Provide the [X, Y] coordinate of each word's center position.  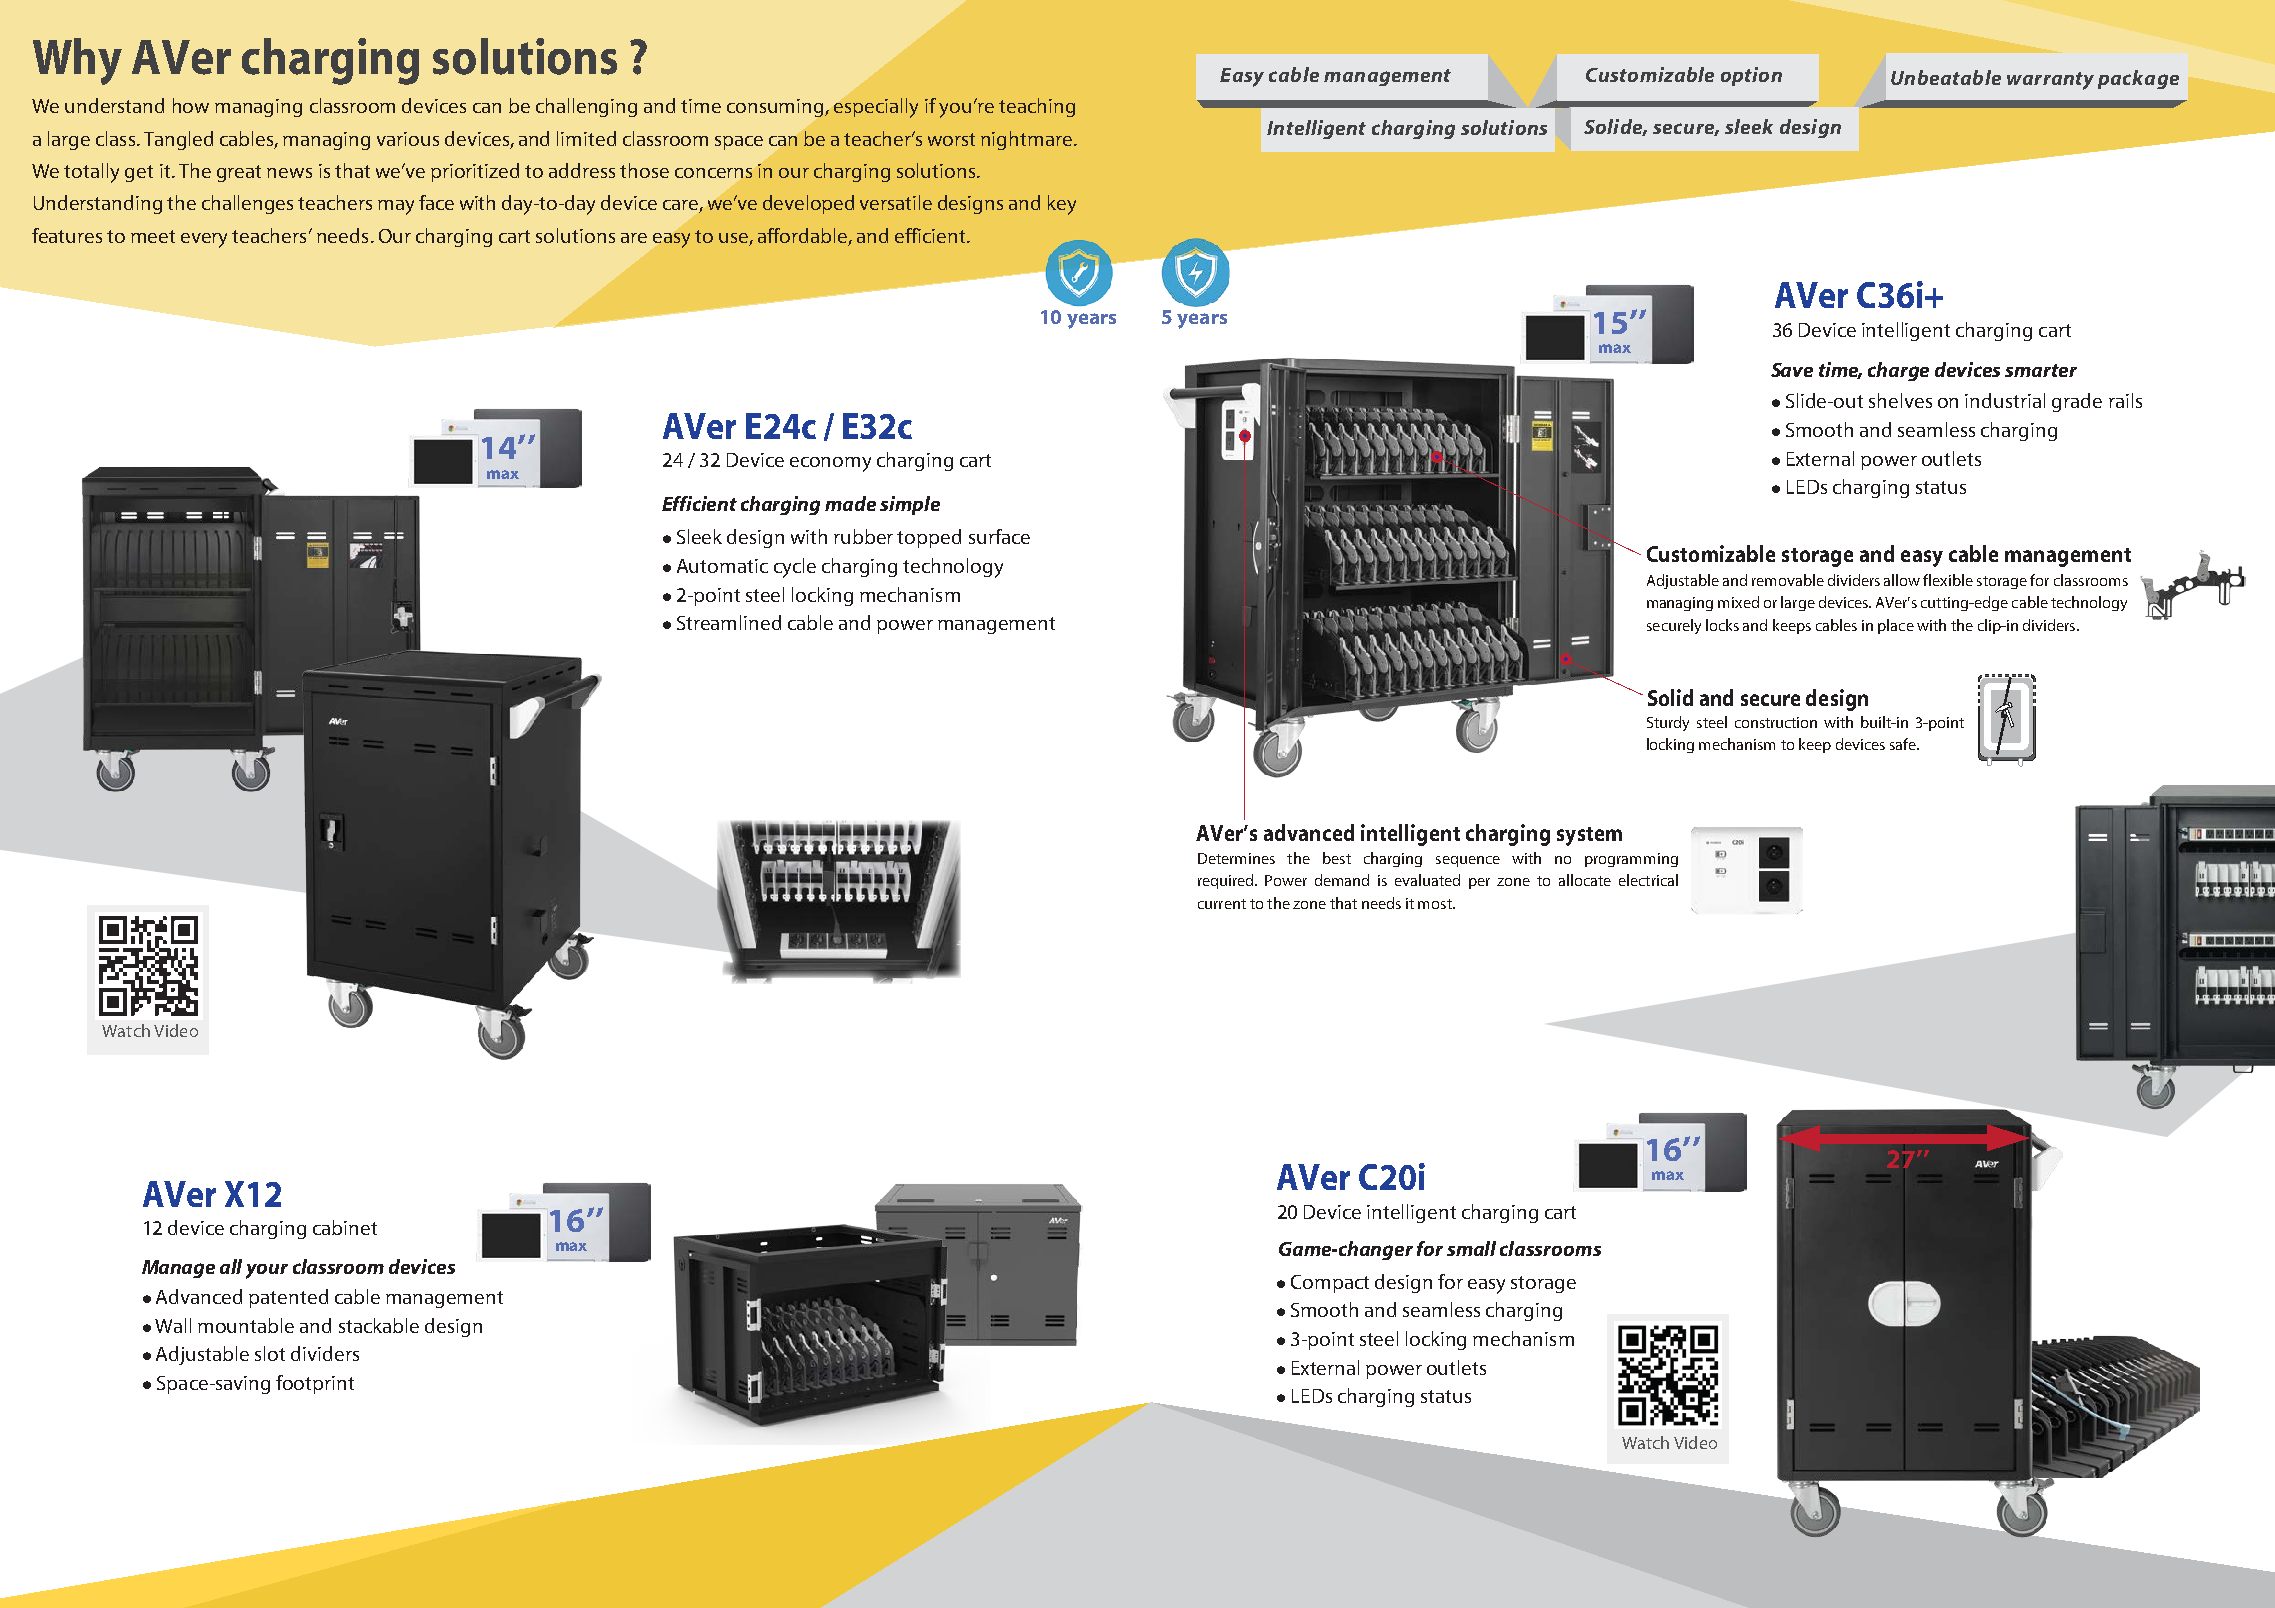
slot [270, 1353]
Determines [1236, 858]
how [191, 105]
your [267, 1271]
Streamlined [729, 622]
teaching [1037, 107]
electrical [1648, 880]
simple [910, 505]
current [1222, 904]
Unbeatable [1946, 77]
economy [830, 464]
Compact [1330, 1284]
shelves [1900, 400]
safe [1904, 744]
